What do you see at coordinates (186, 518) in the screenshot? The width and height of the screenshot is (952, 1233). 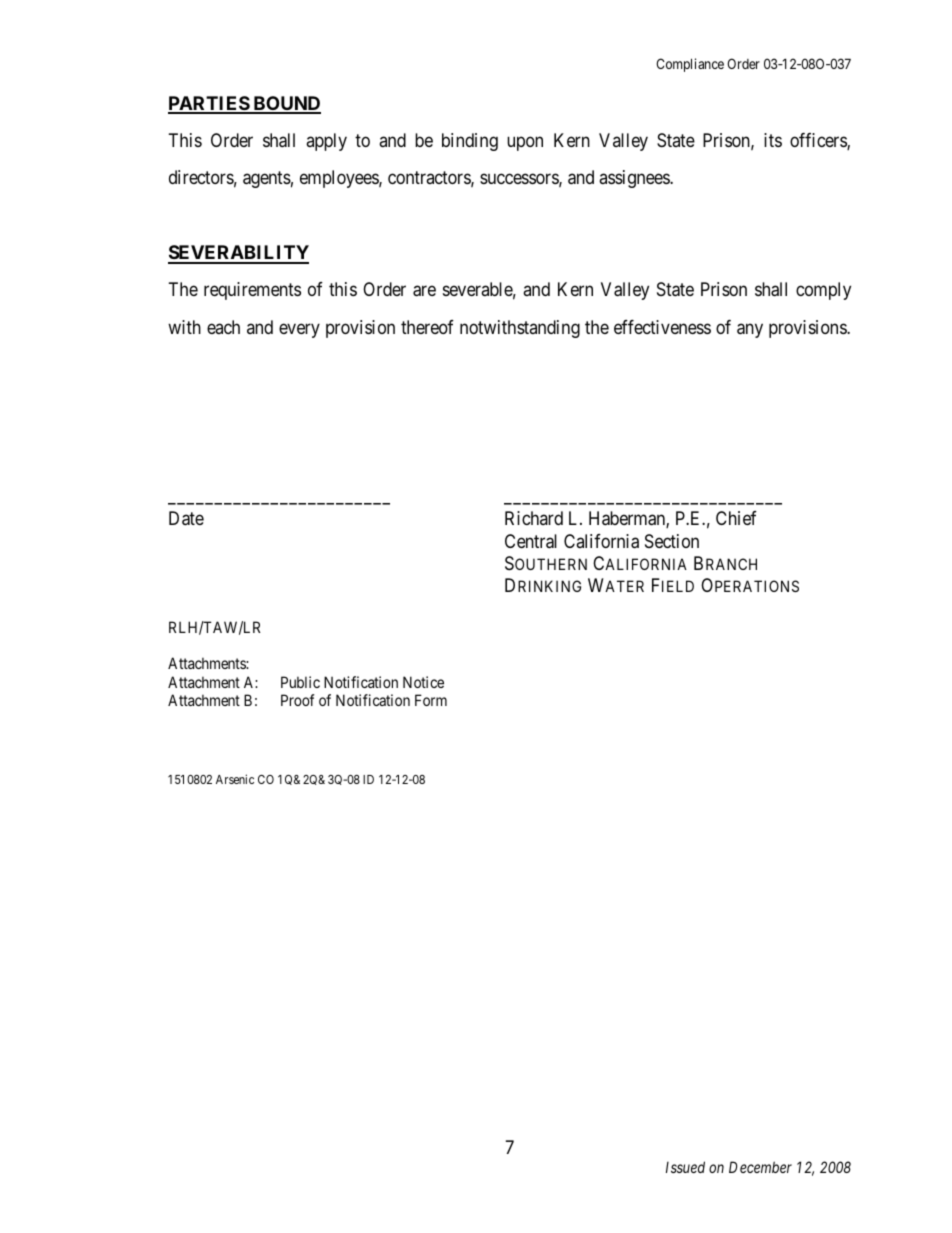 I see `Date` at bounding box center [186, 518].
